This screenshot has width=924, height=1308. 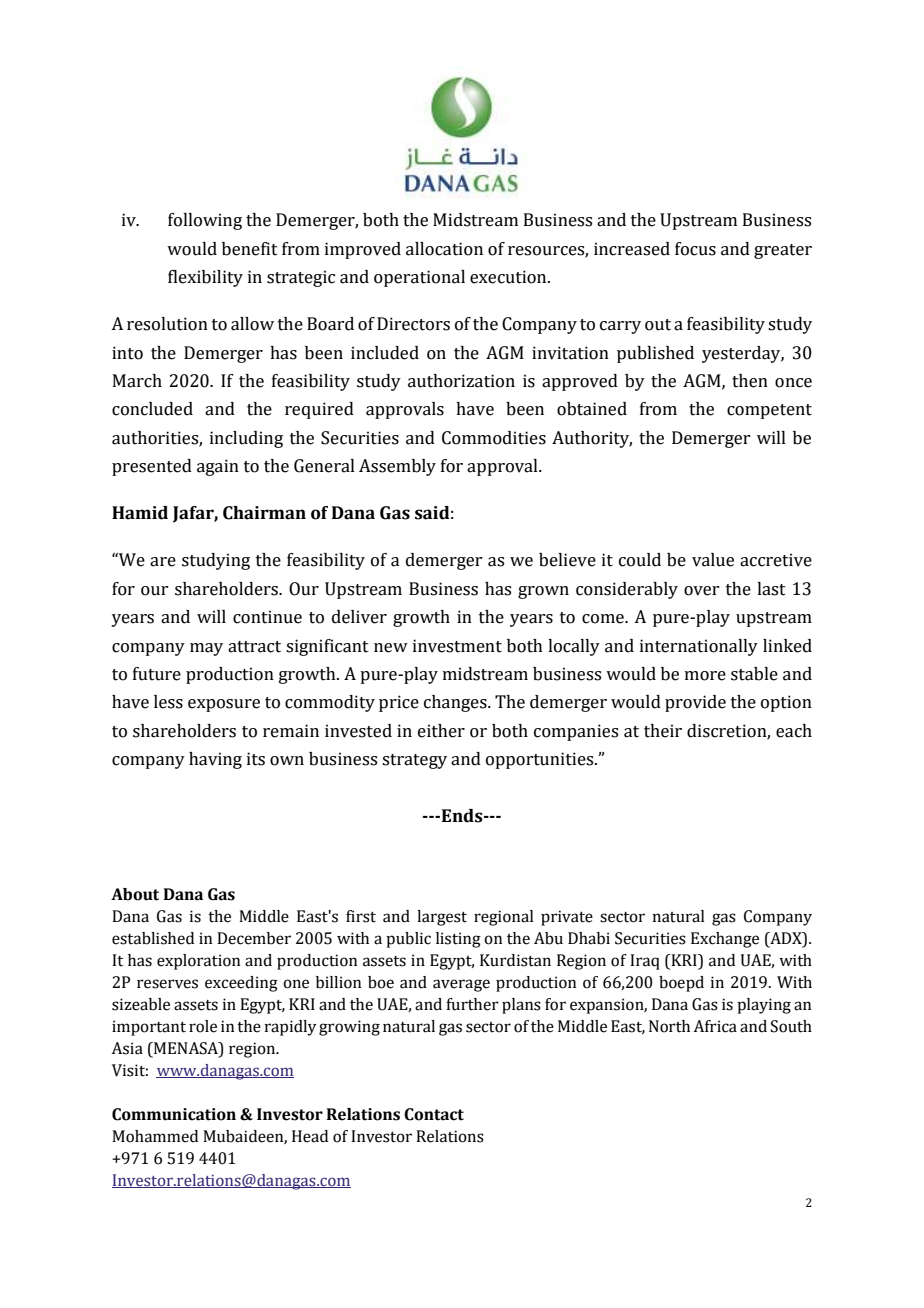 What do you see at coordinates (205, 221) in the screenshot?
I see `following` at bounding box center [205, 221].
